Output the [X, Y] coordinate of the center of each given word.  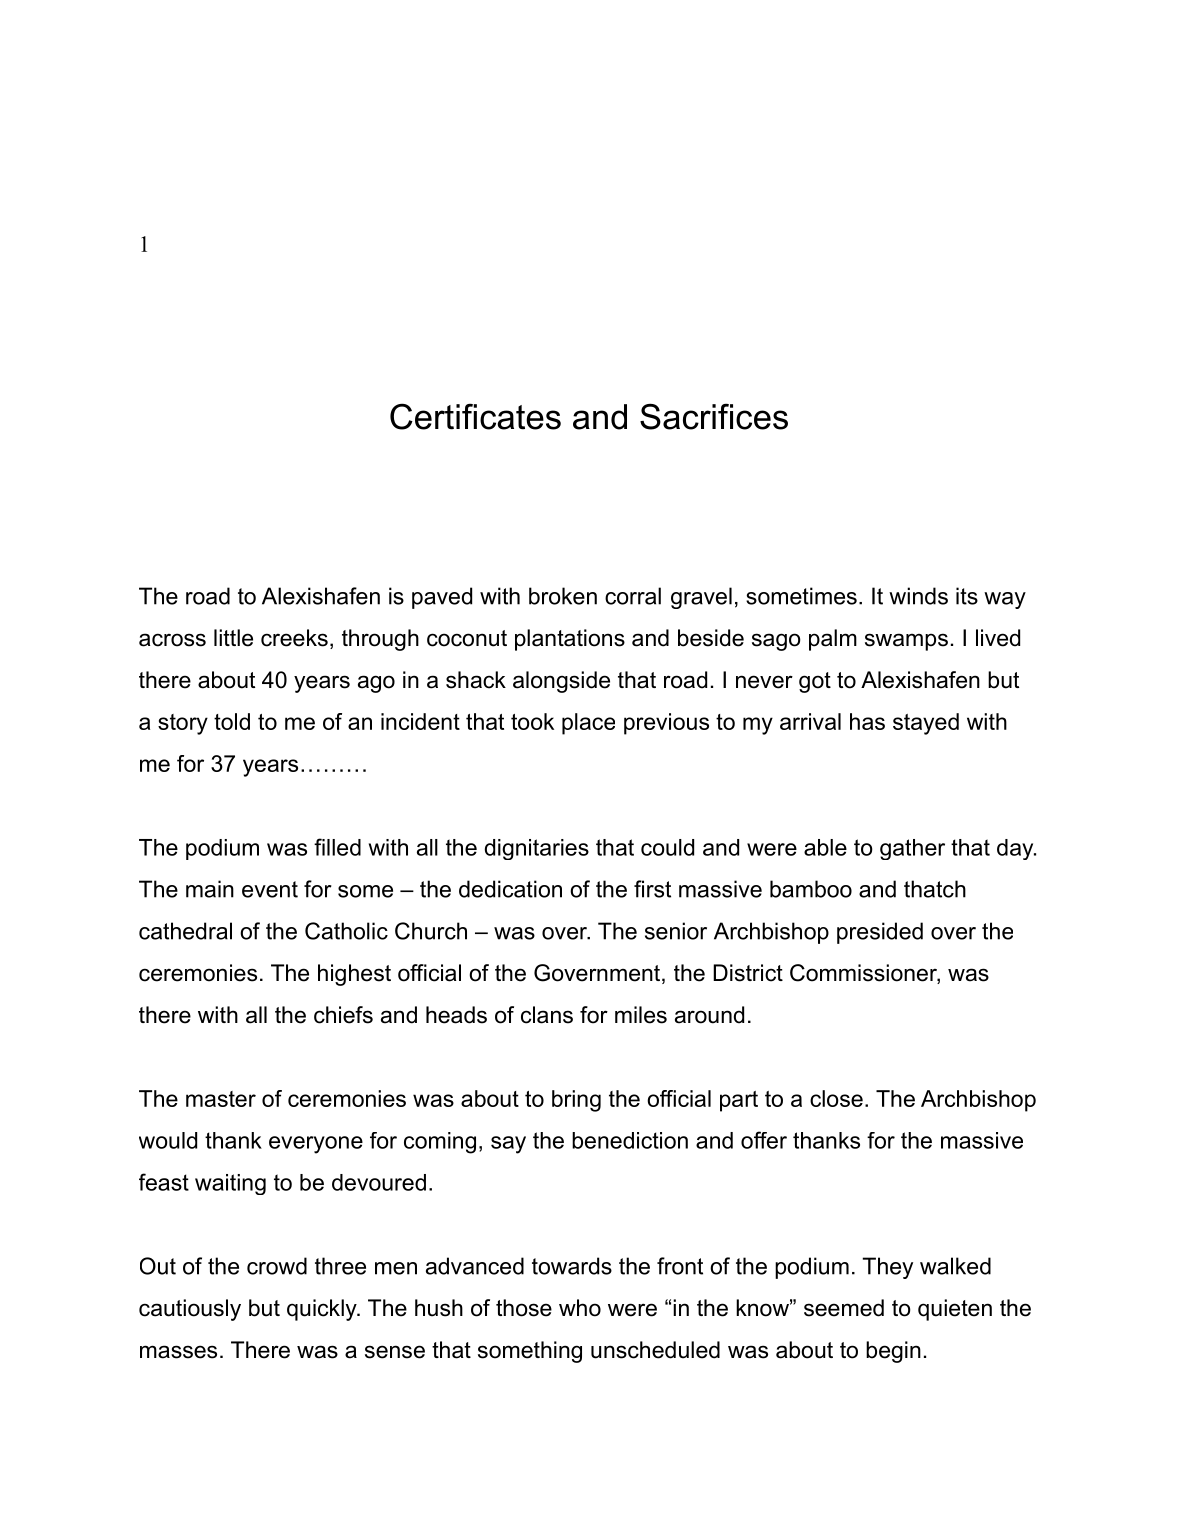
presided [880, 933]
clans [547, 1015]
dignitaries [537, 849]
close [836, 1098]
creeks [294, 638]
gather [912, 849]
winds [918, 596]
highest [354, 975]
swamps [906, 642]
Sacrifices [714, 416]
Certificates [475, 416]
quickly [323, 1310]
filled [337, 847]
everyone [316, 1145]
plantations [570, 640]
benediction [630, 1140]
